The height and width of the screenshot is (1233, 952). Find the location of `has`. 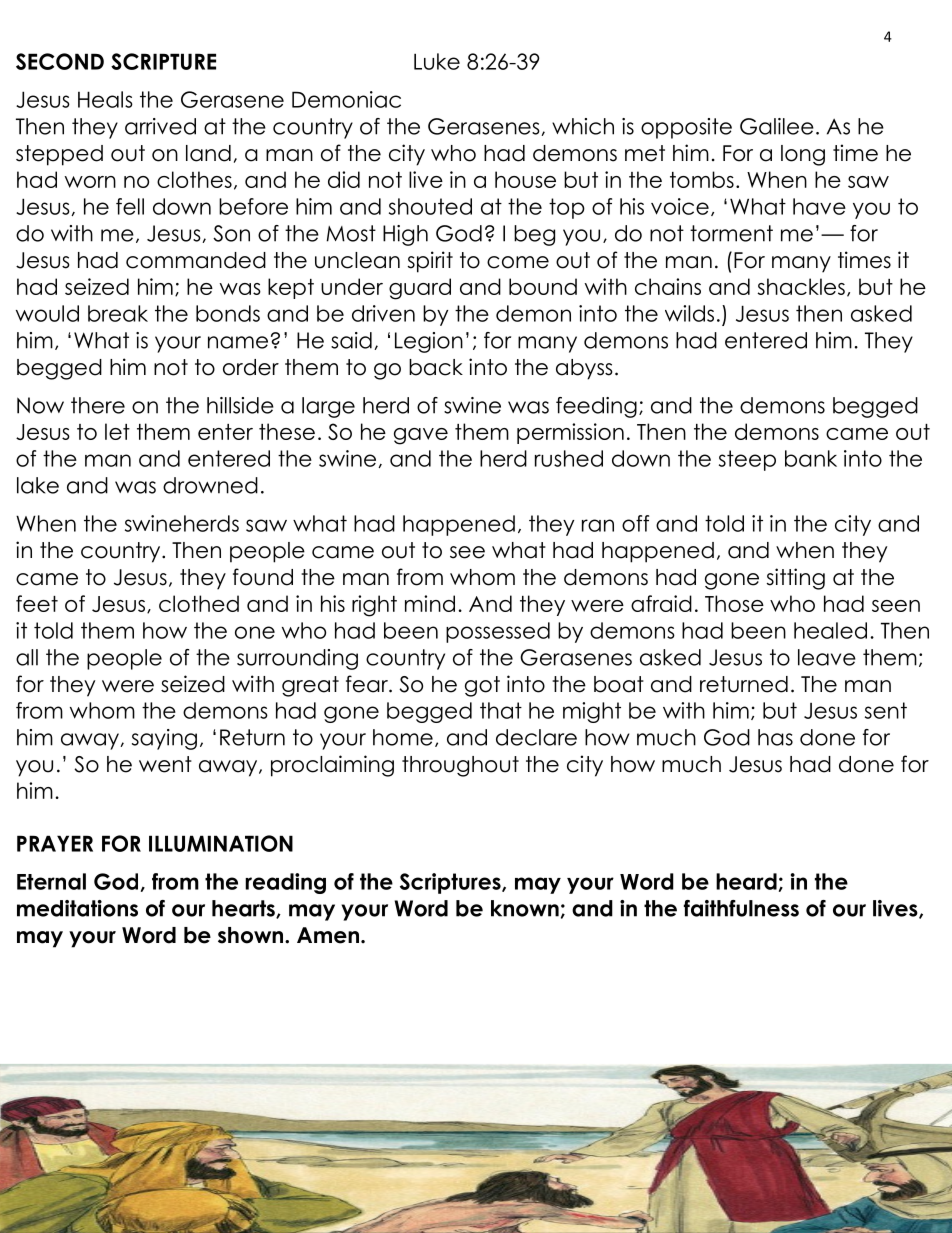

has is located at coordinates (775, 737).
